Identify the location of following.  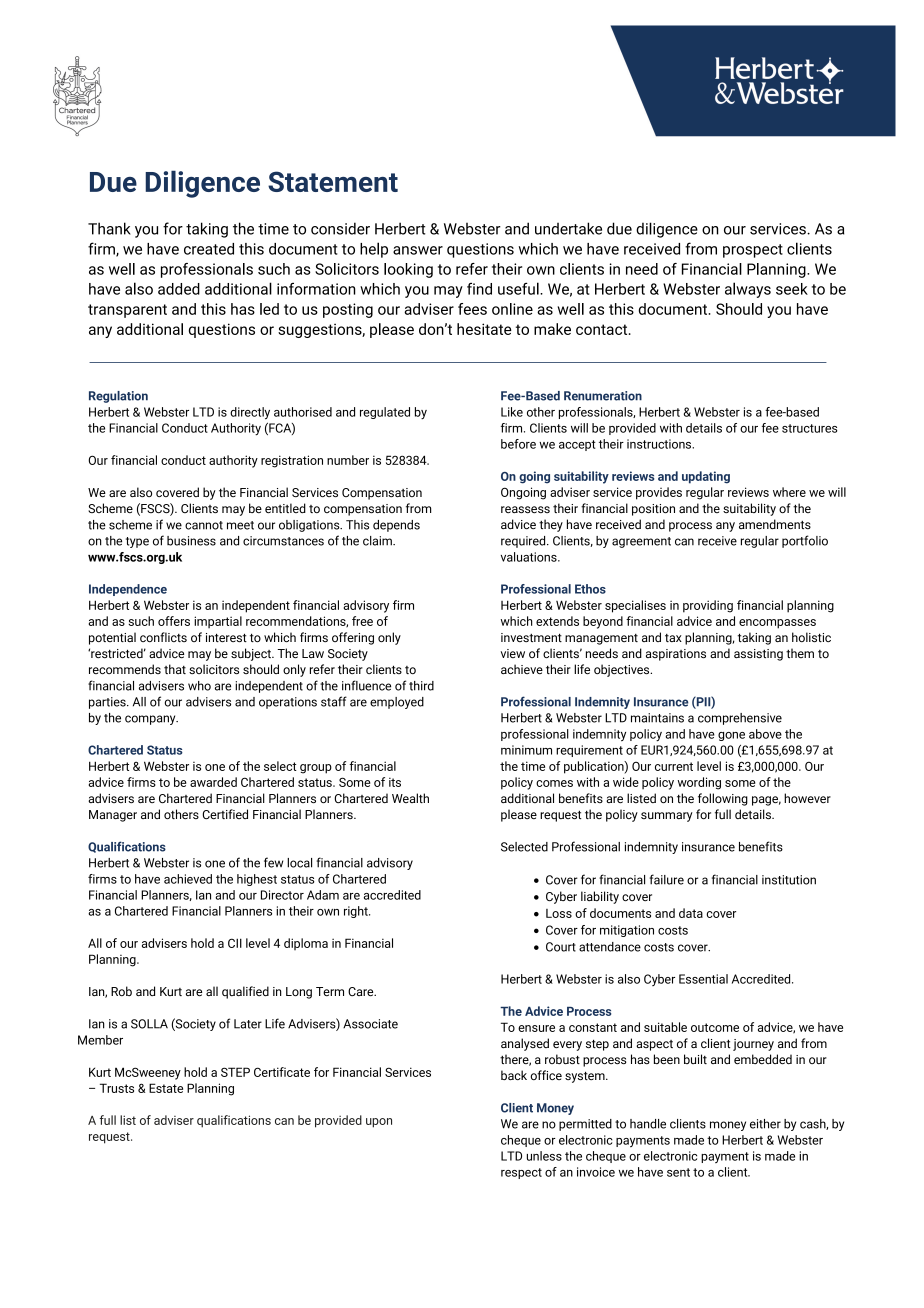
(723, 799).
